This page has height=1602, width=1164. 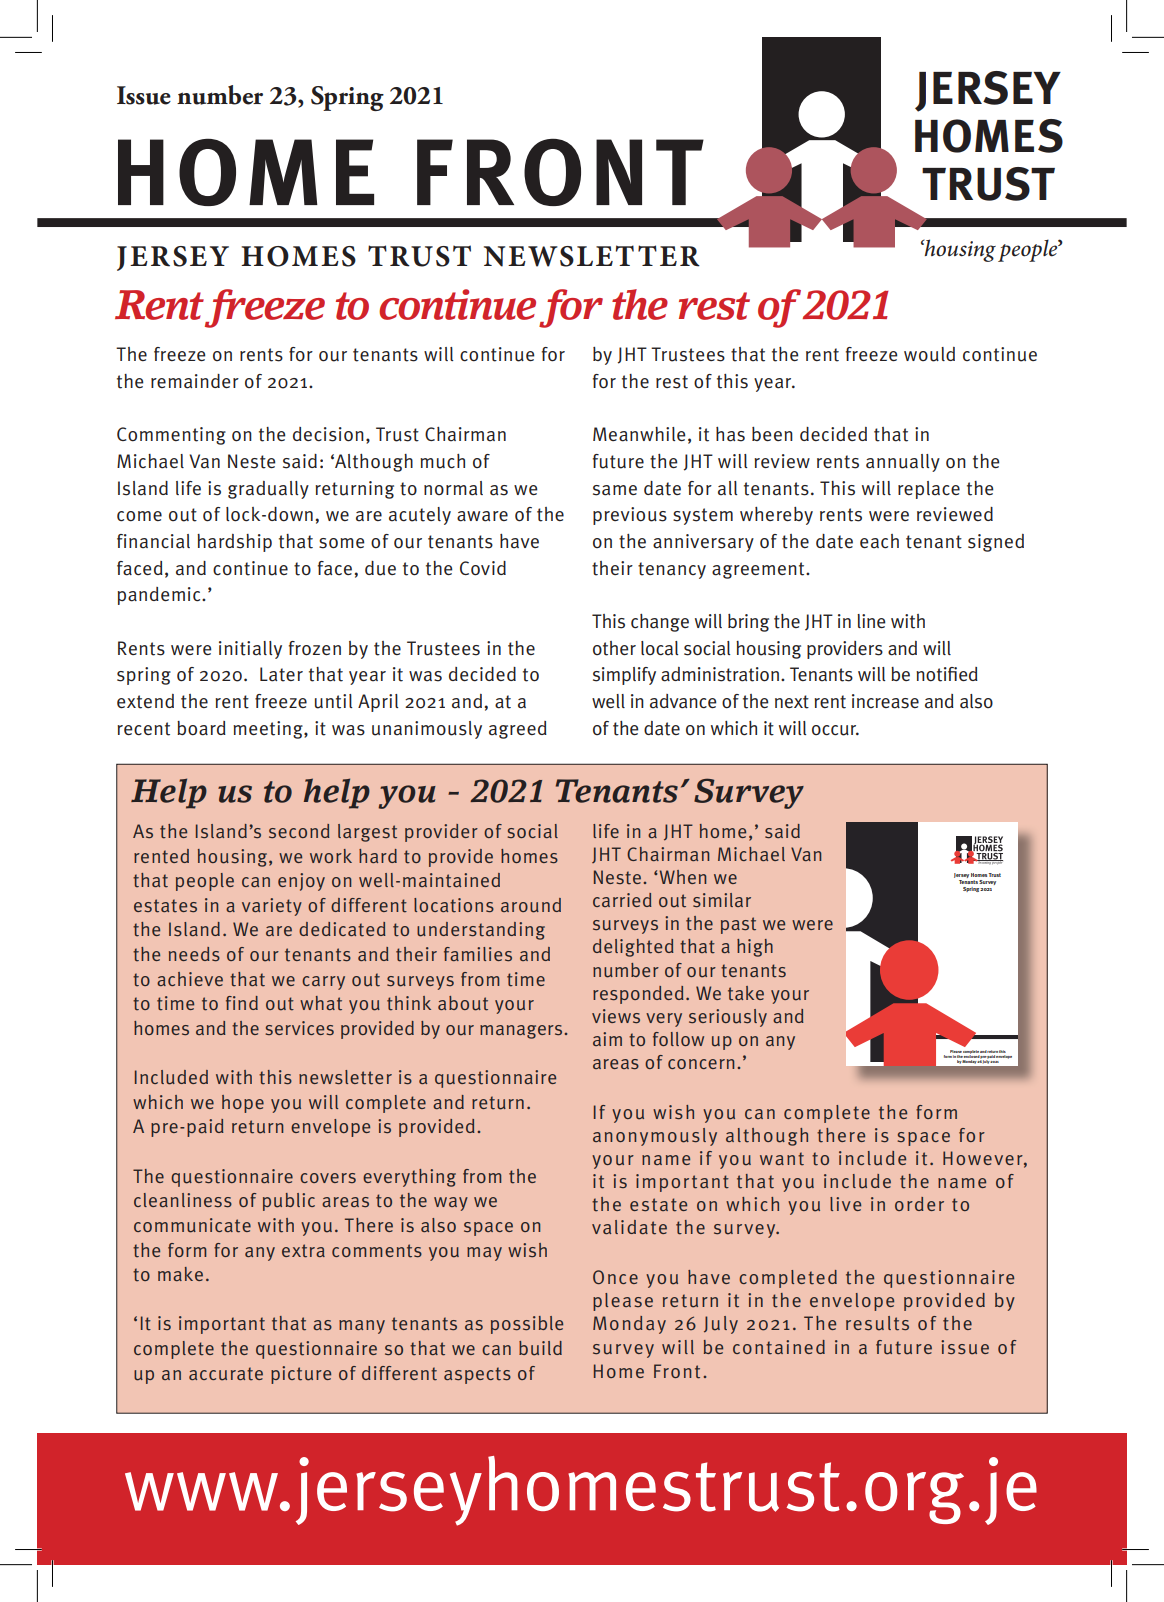 What do you see at coordinates (885, 701) in the page?
I see `increase` at bounding box center [885, 701].
